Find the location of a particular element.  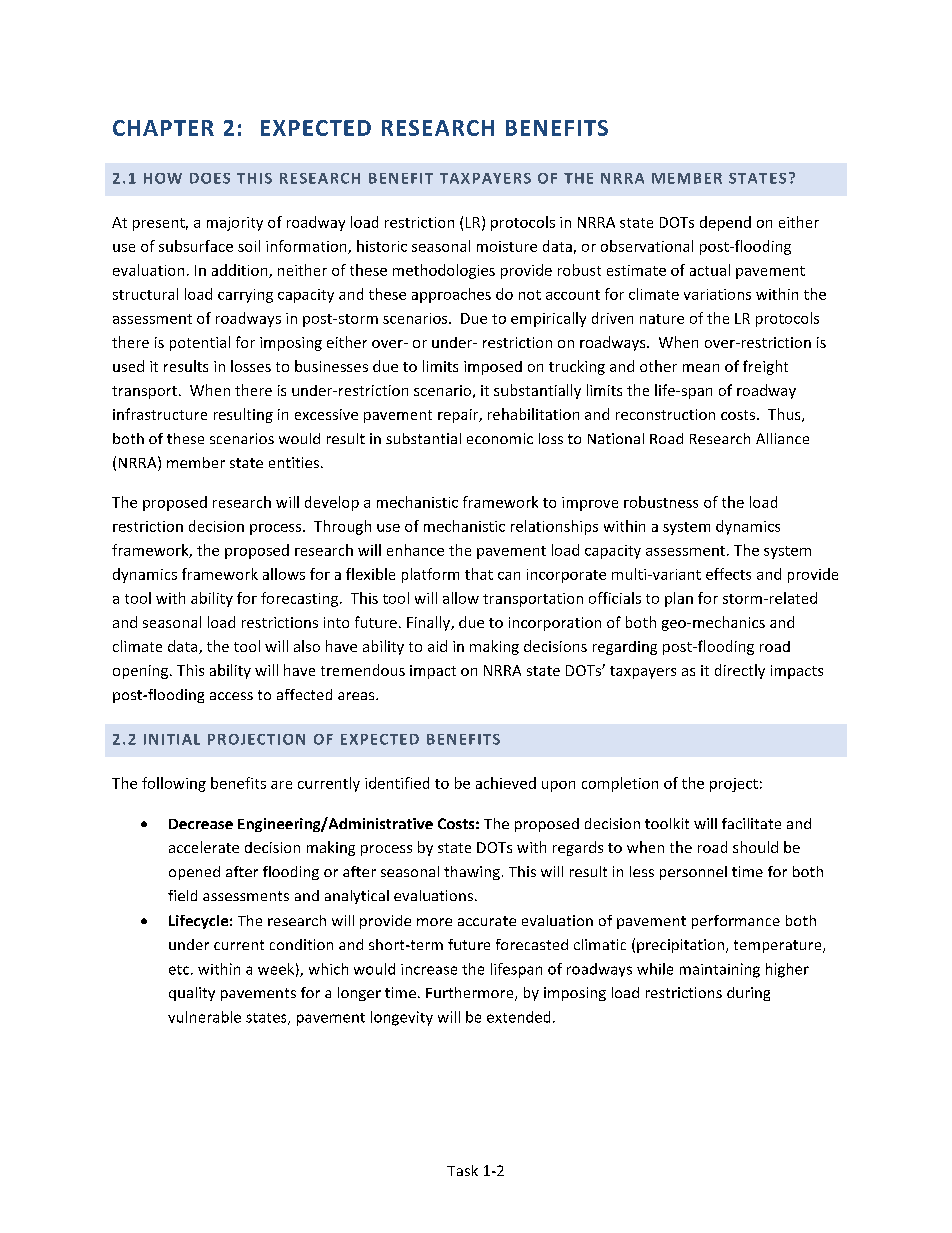

moisture is located at coordinates (507, 246).
